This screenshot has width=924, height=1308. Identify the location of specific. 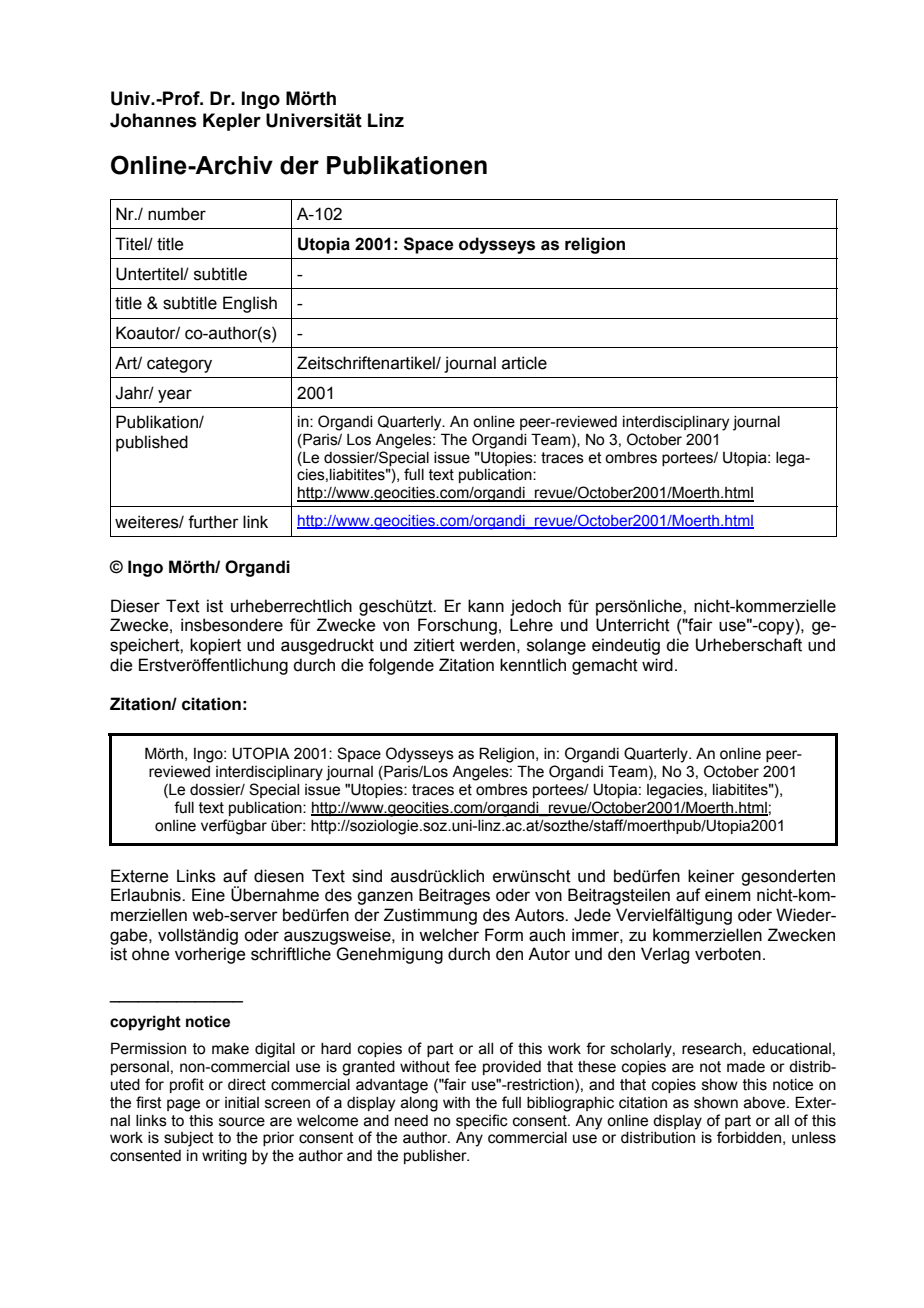
(482, 1121).
